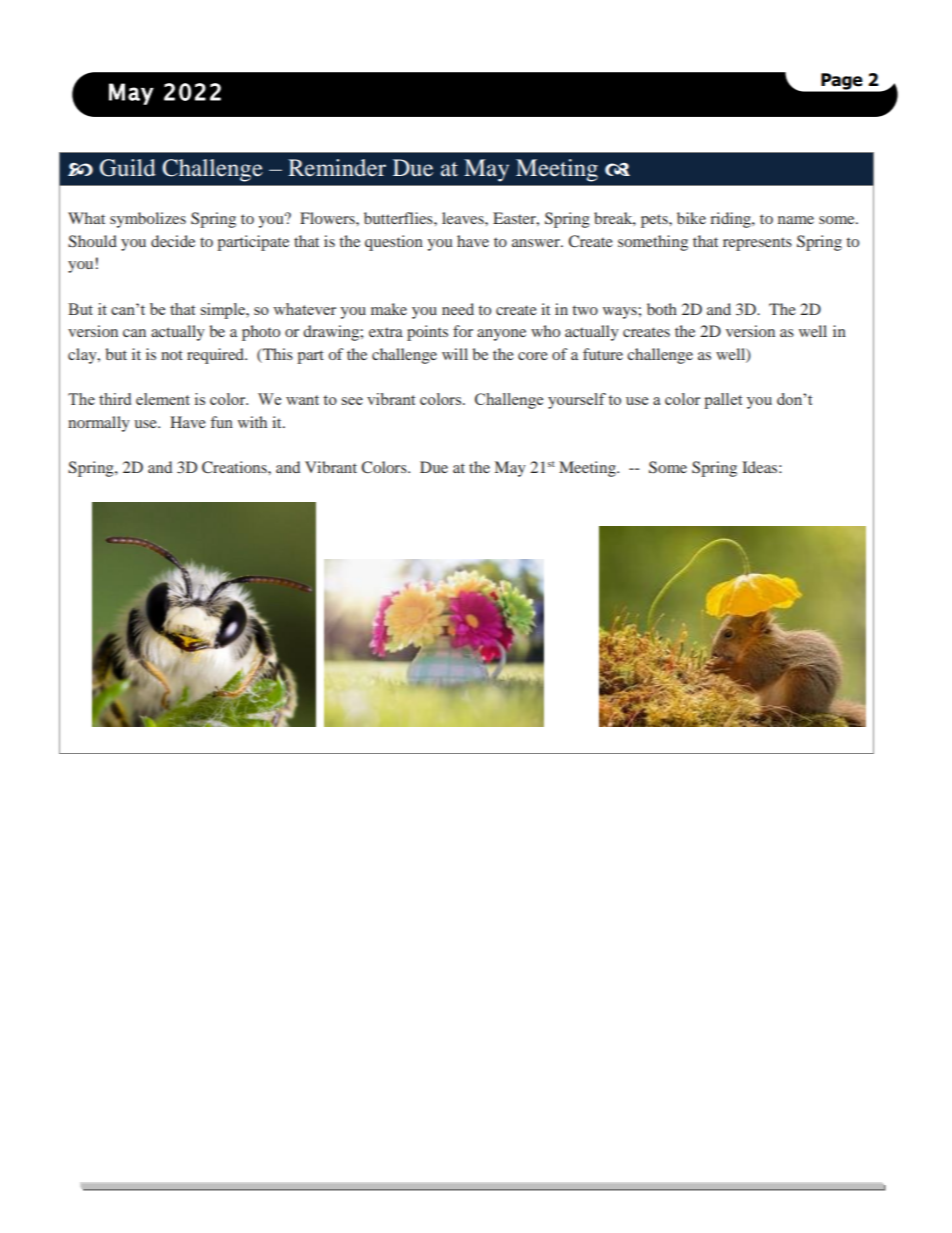  Describe the element at coordinates (235, 467) in the screenshot. I see `Creations` at that location.
